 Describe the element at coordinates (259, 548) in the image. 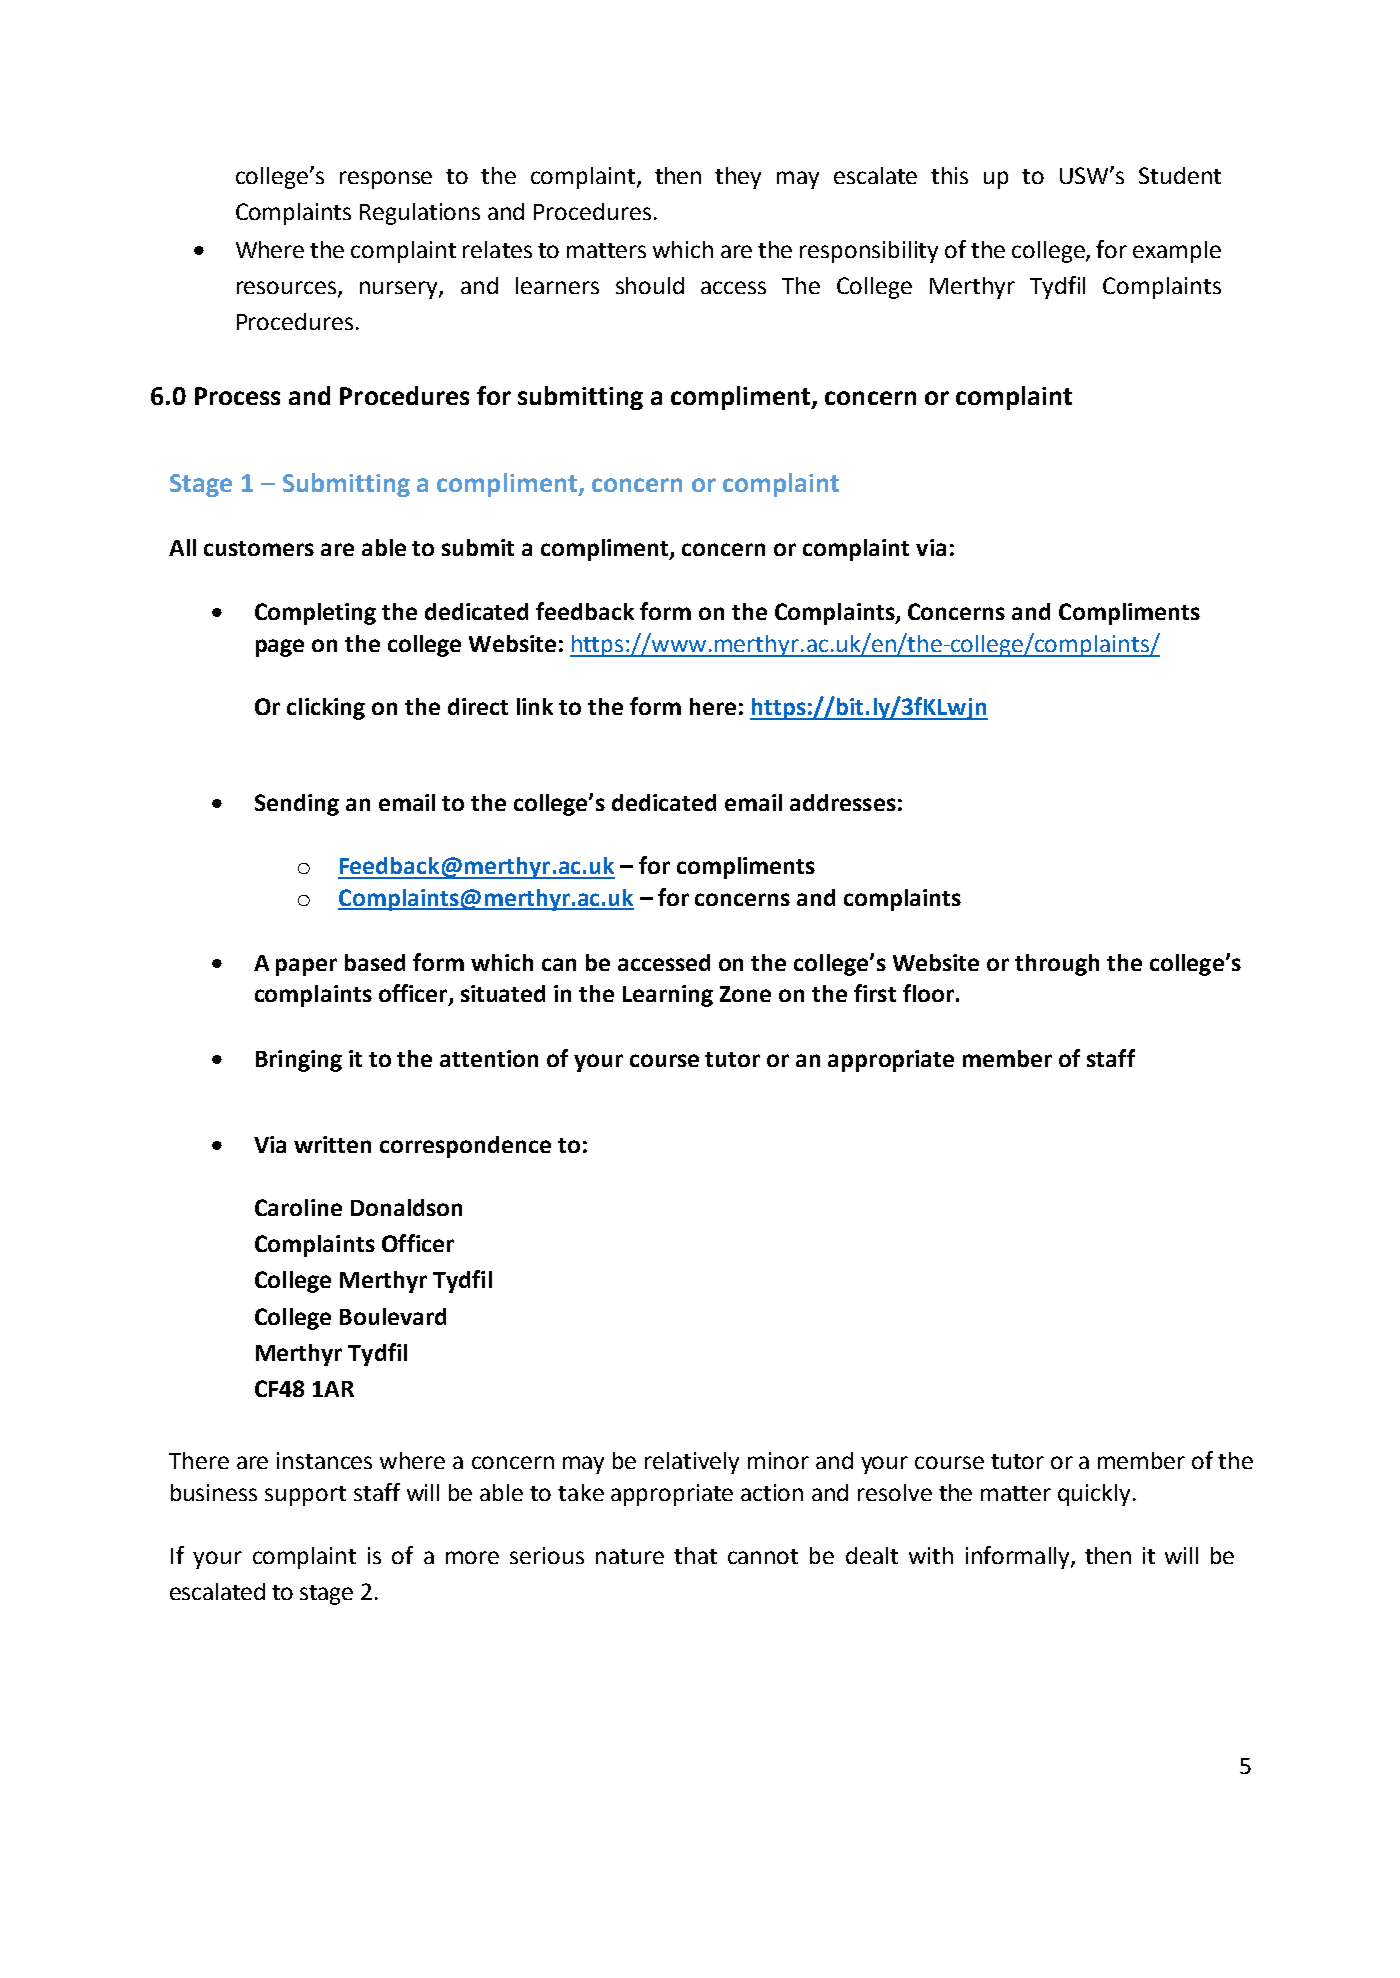

I see `customers` at that location.
